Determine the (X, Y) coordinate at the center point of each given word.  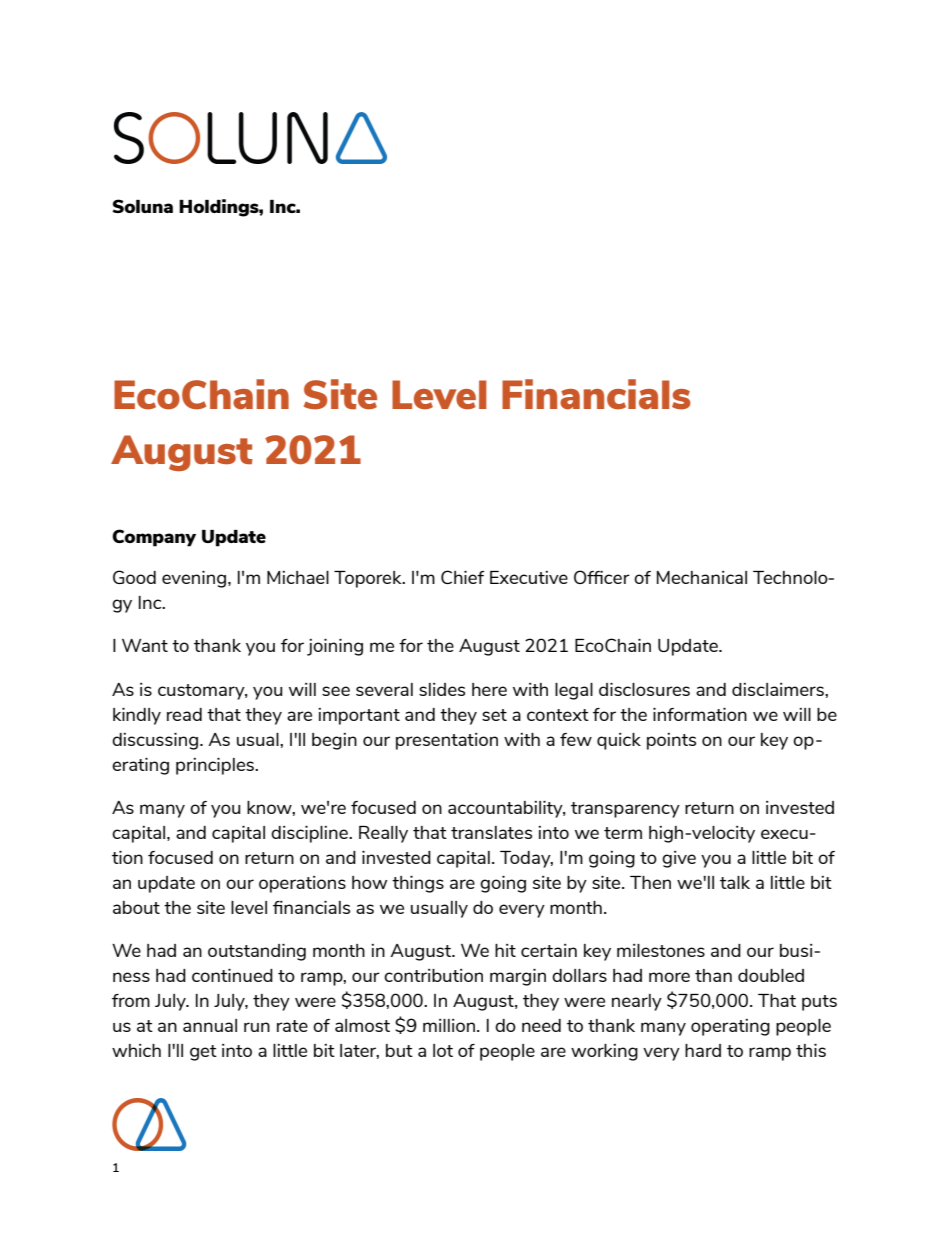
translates (491, 832)
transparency (625, 810)
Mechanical (702, 577)
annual (210, 1025)
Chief (462, 577)
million (449, 1025)
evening (195, 579)
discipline (310, 834)
